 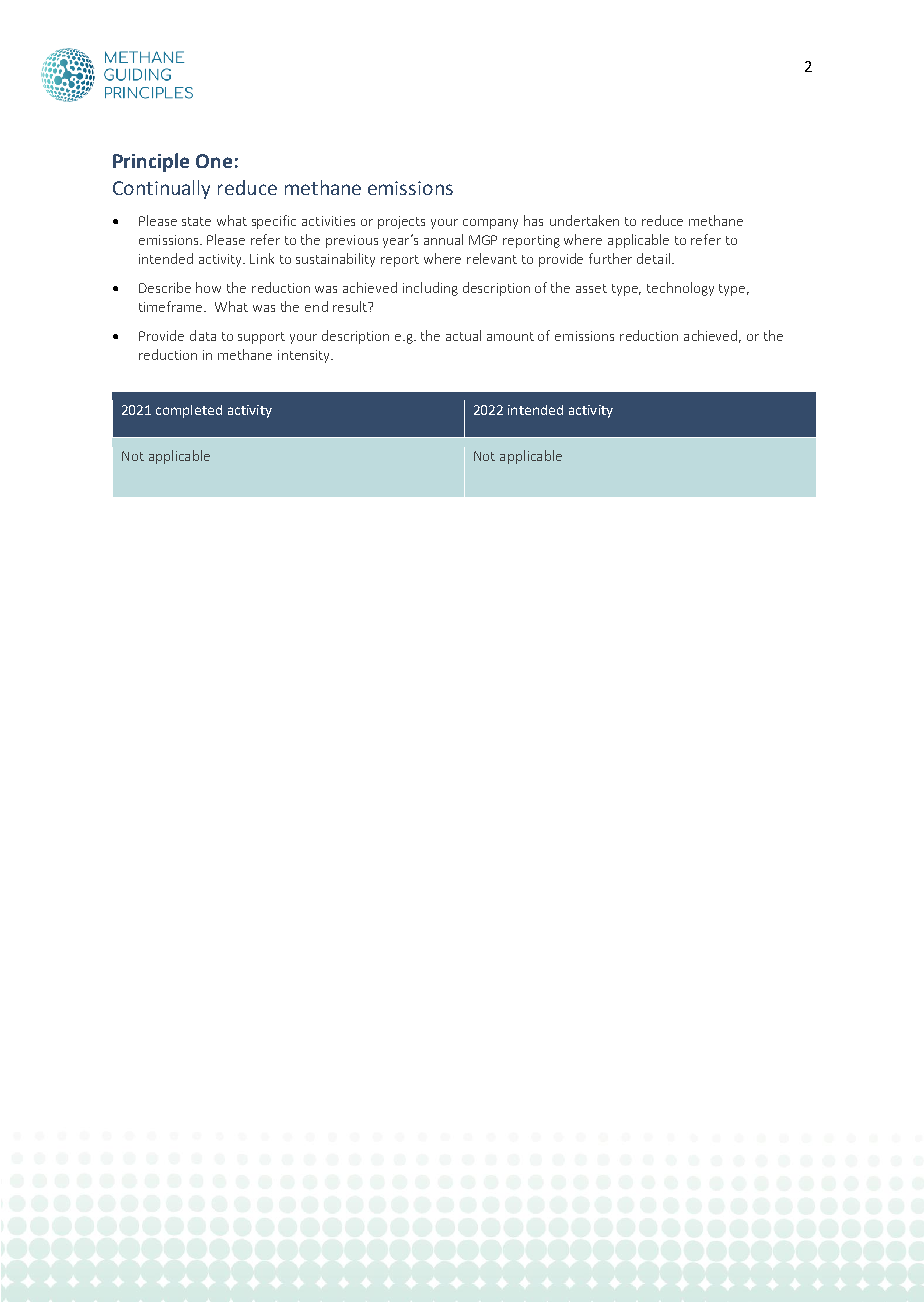 I want to click on actual, so click(x=463, y=335).
